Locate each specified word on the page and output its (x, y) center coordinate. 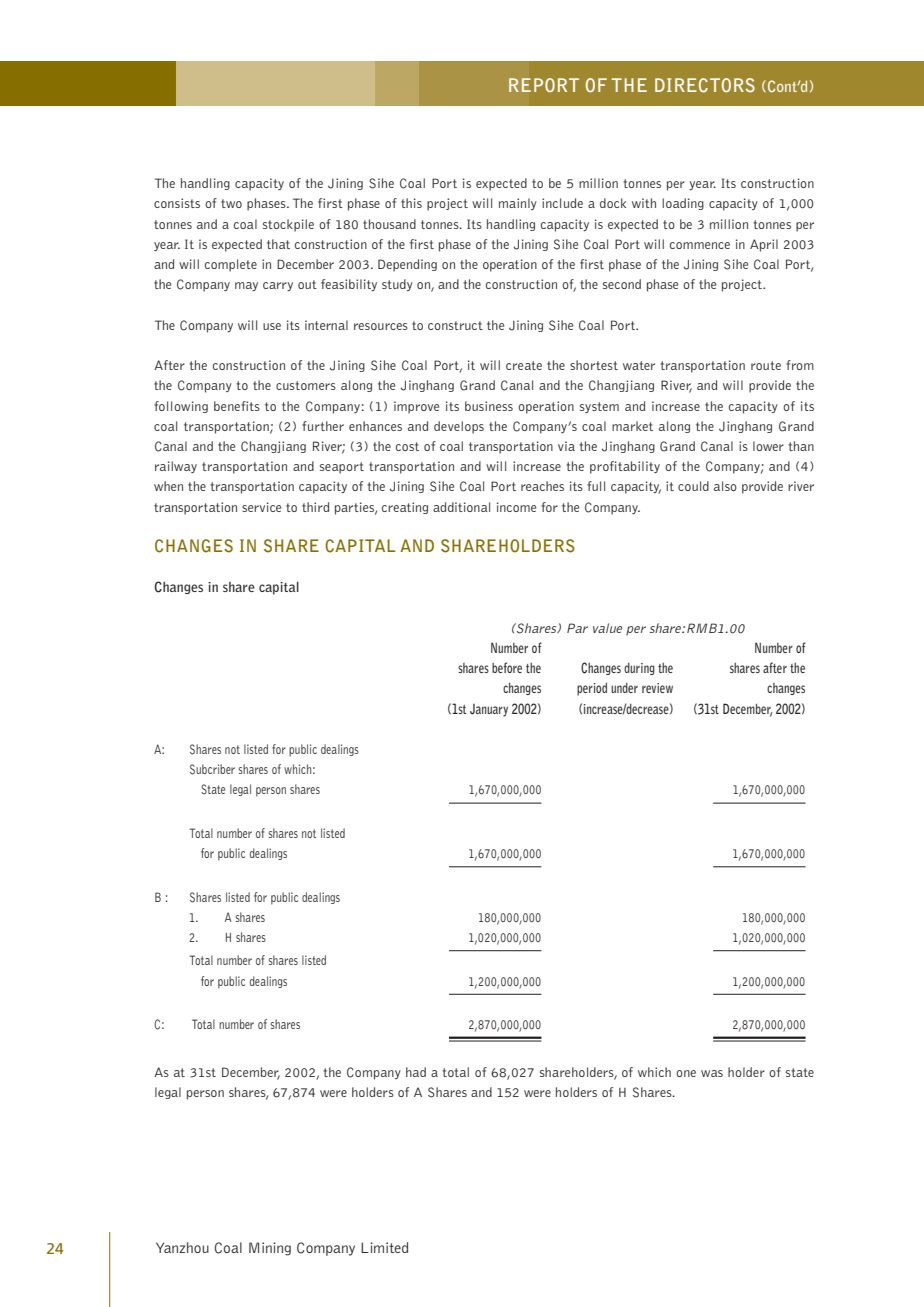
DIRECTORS (705, 85)
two (231, 203)
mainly (518, 204)
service (261, 507)
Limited (384, 1247)
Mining (270, 1249)
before (507, 667)
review (657, 688)
